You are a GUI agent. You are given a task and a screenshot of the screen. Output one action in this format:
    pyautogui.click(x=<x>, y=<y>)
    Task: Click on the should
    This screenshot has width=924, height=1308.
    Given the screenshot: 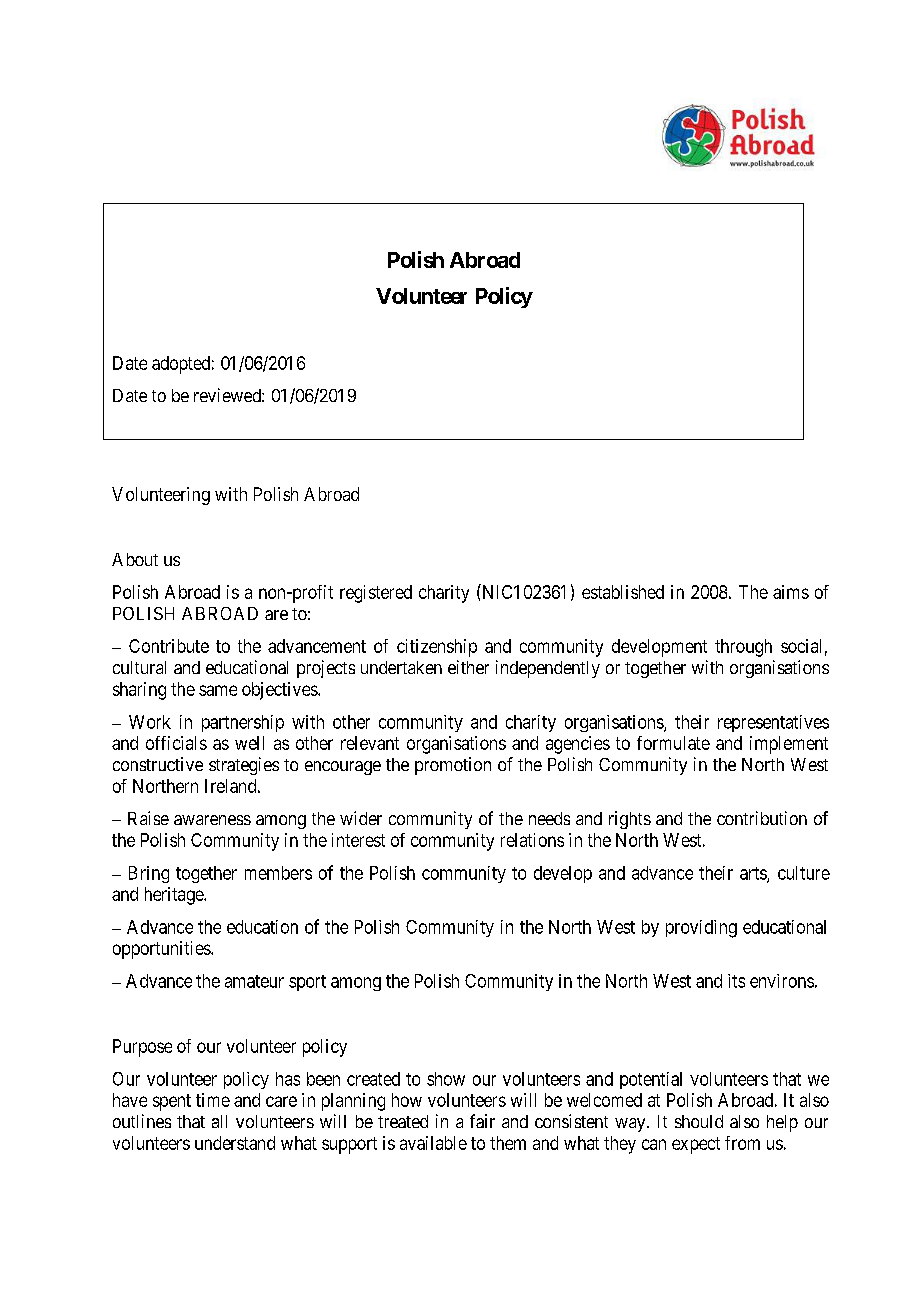 What is the action you would take?
    pyautogui.click(x=699, y=1121)
